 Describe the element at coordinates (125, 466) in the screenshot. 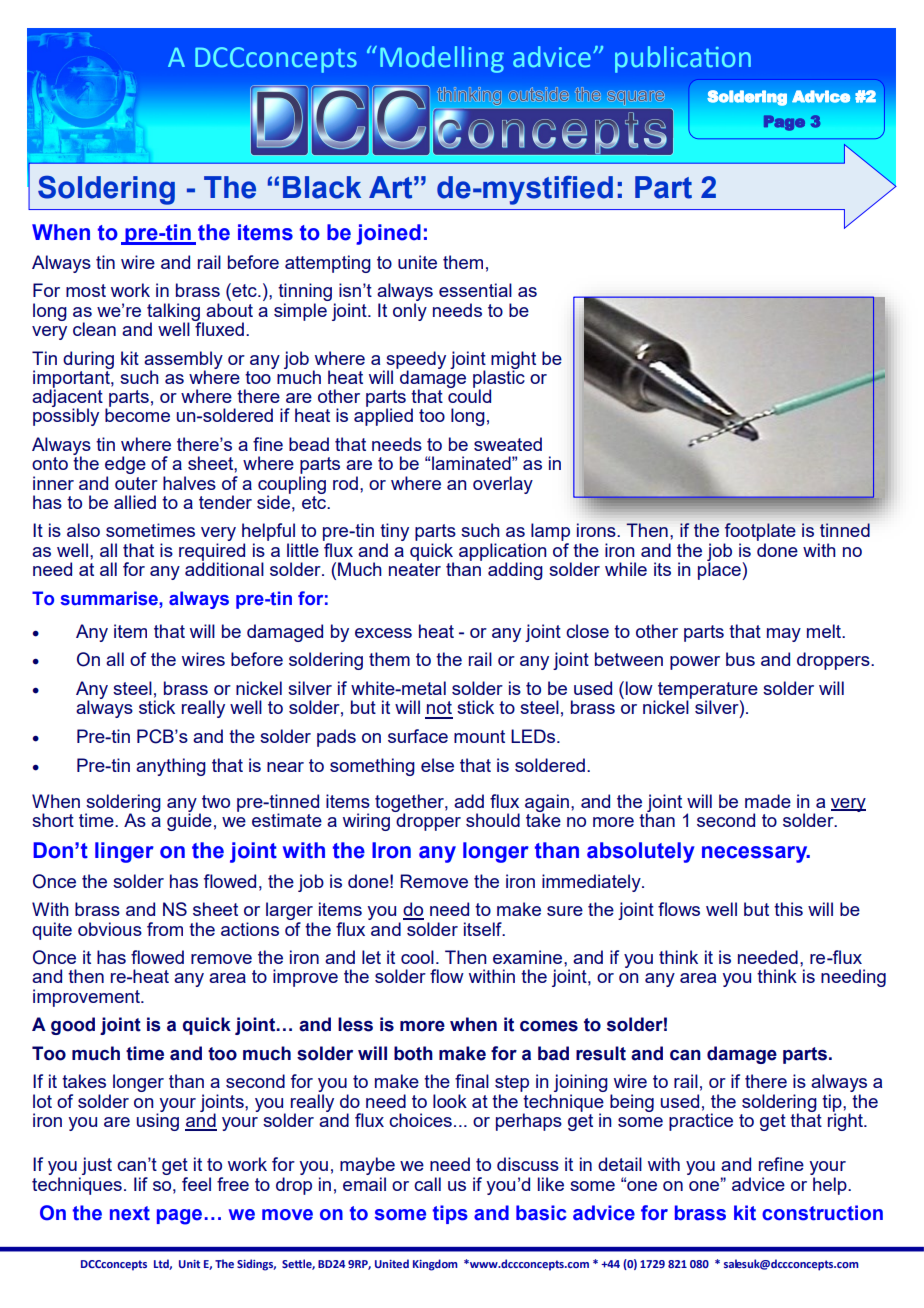

I see `edge` at that location.
